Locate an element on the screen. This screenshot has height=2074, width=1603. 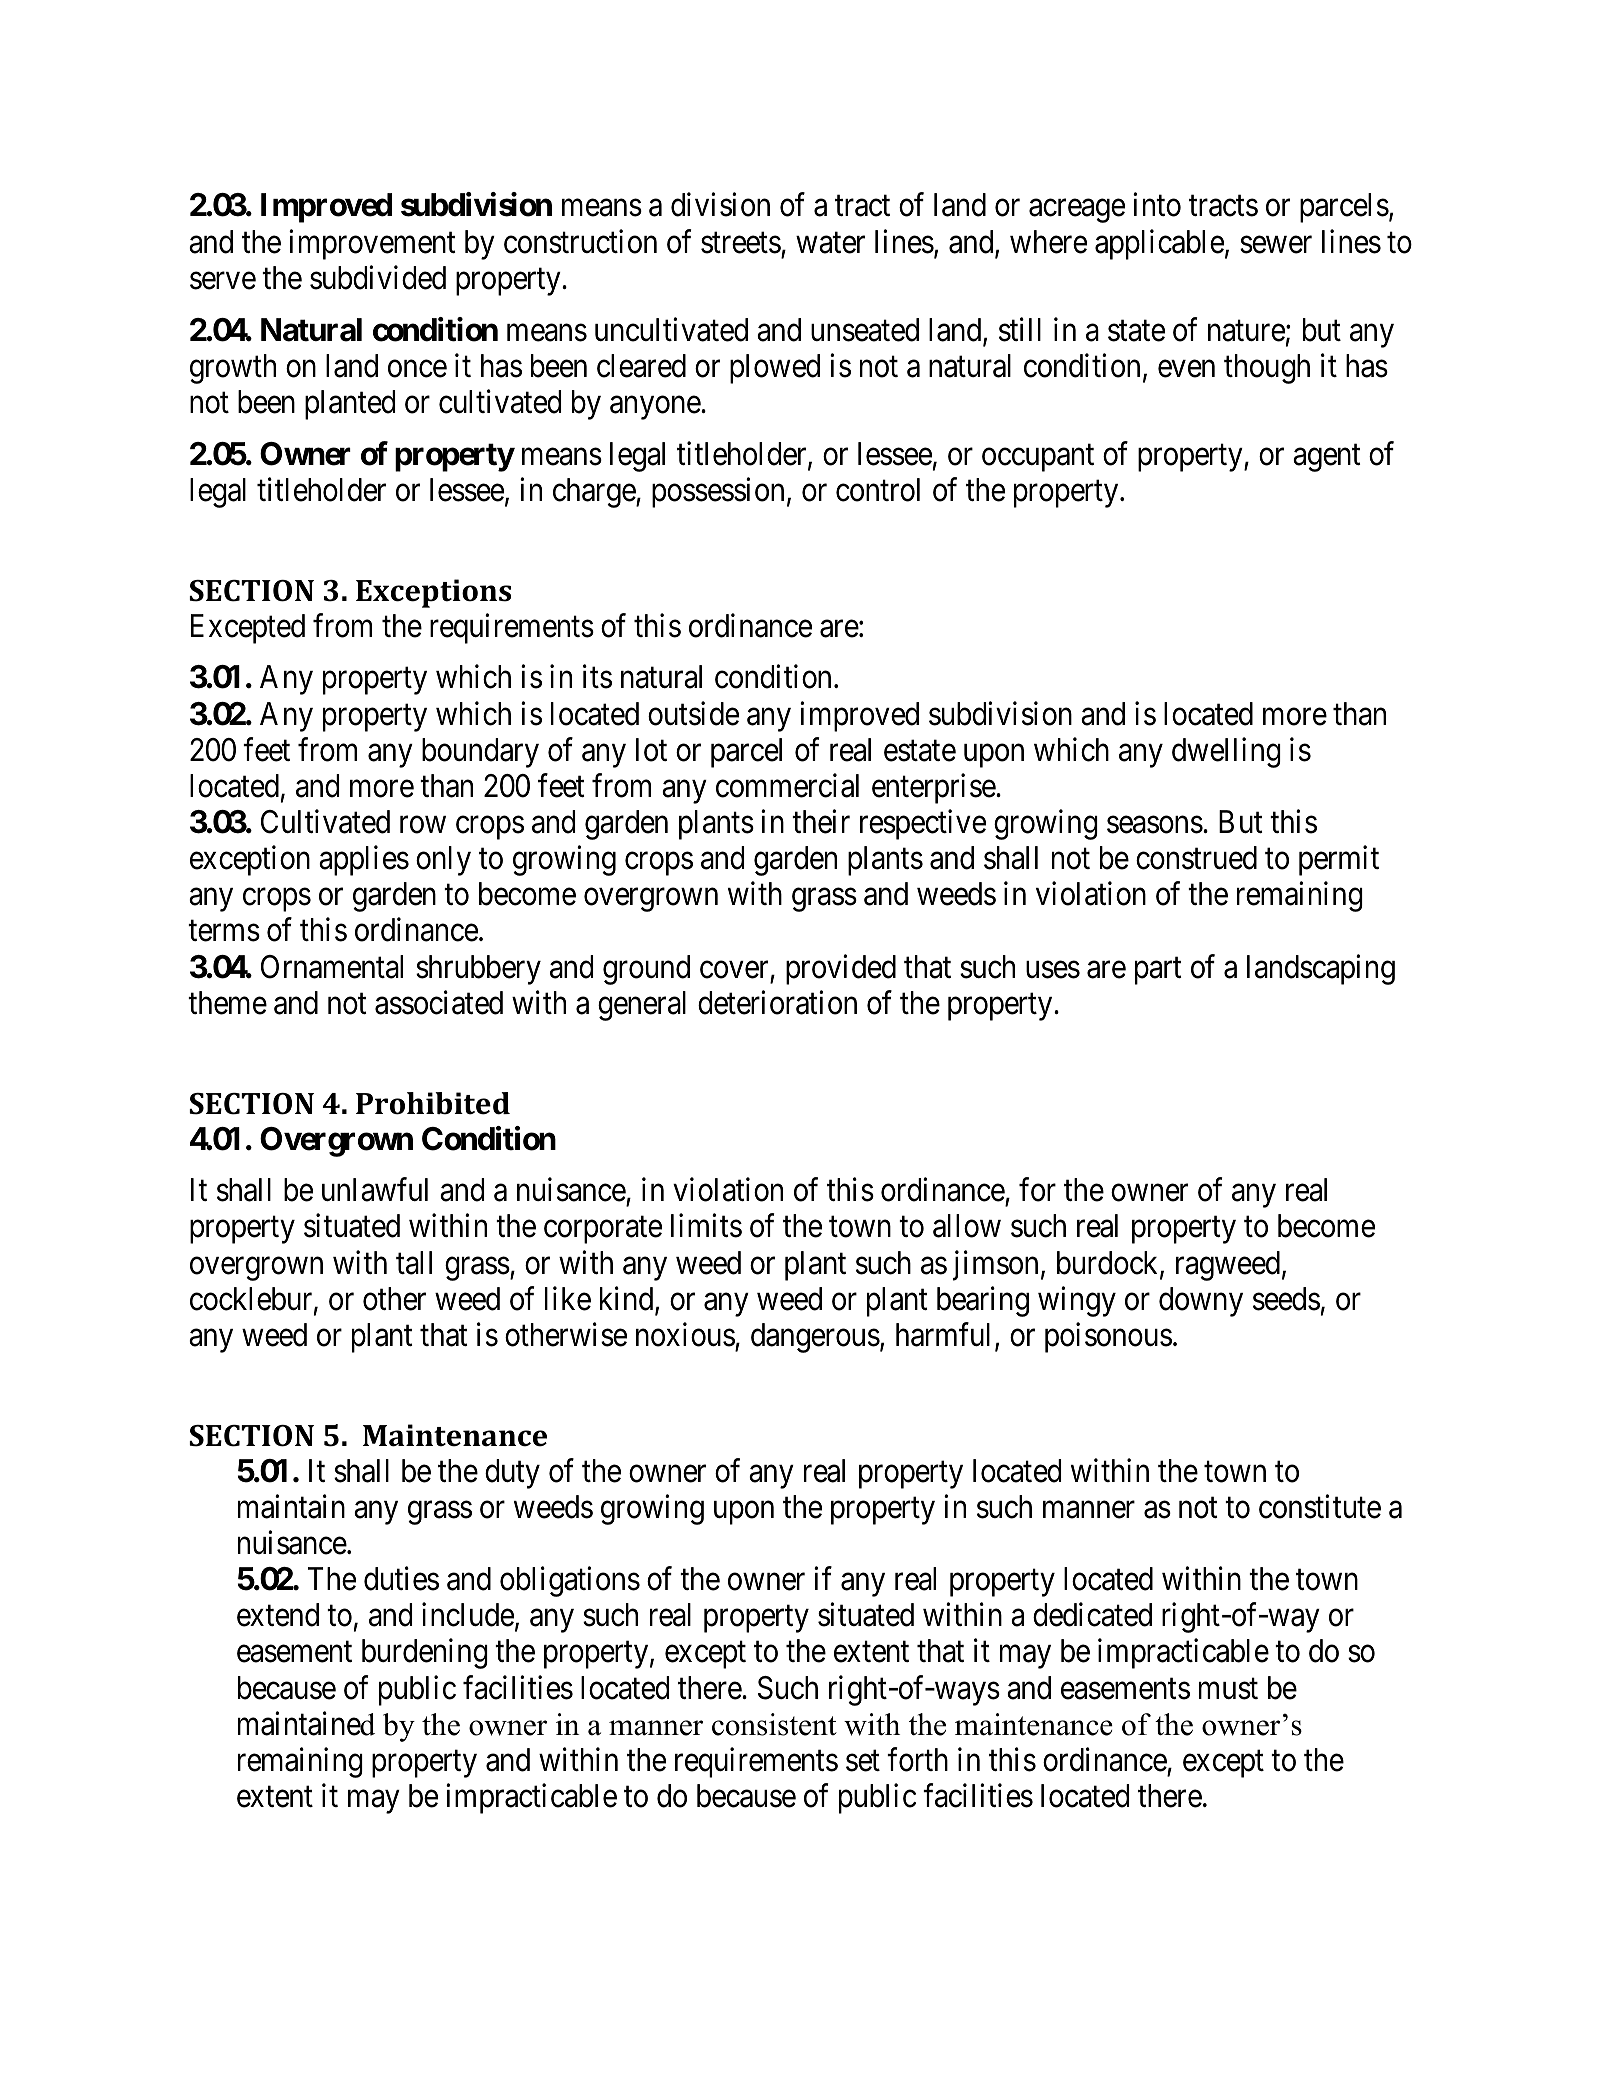
downy is located at coordinates (1201, 1302).
